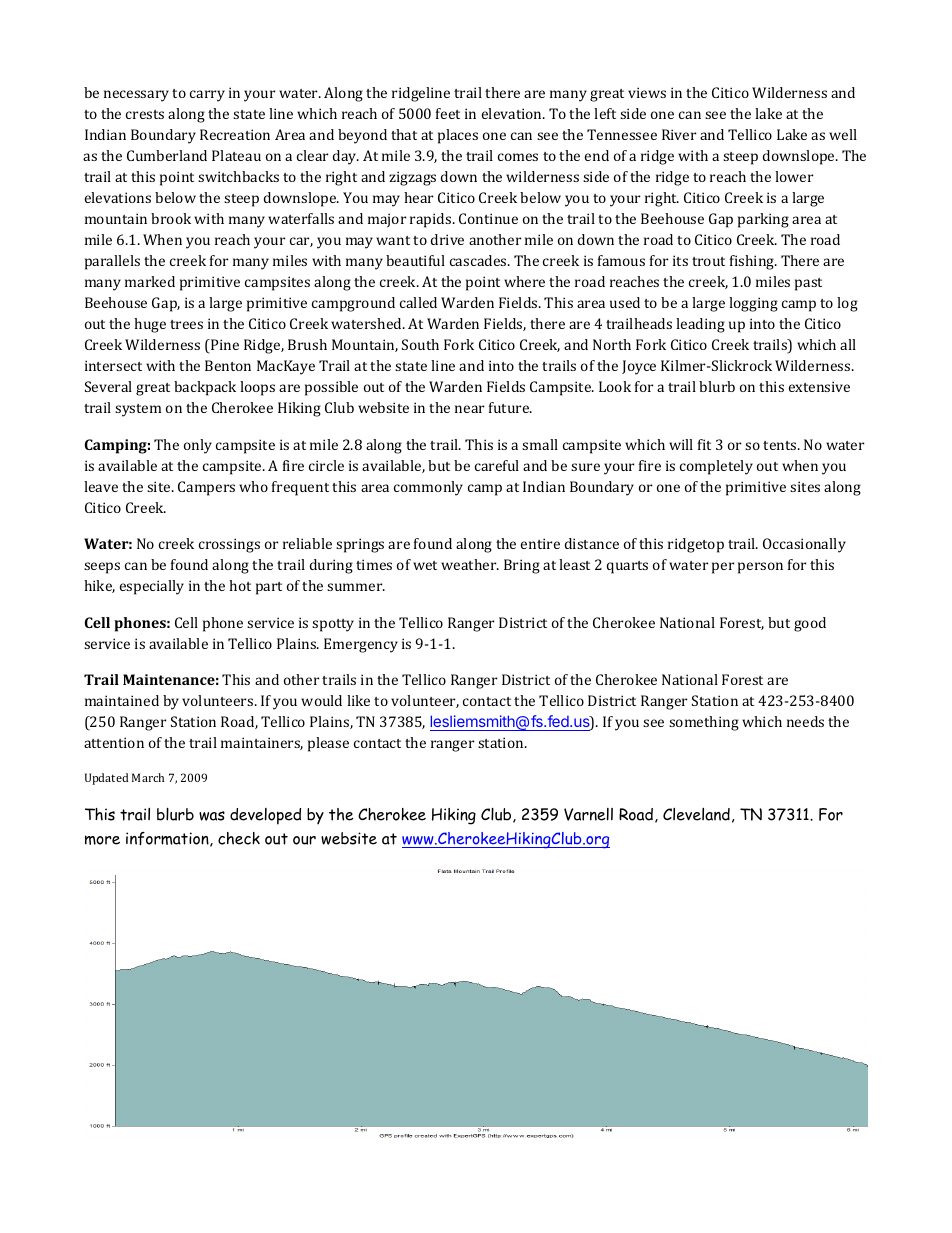 The width and height of the screenshot is (952, 1233). I want to click on feet, so click(448, 113).
